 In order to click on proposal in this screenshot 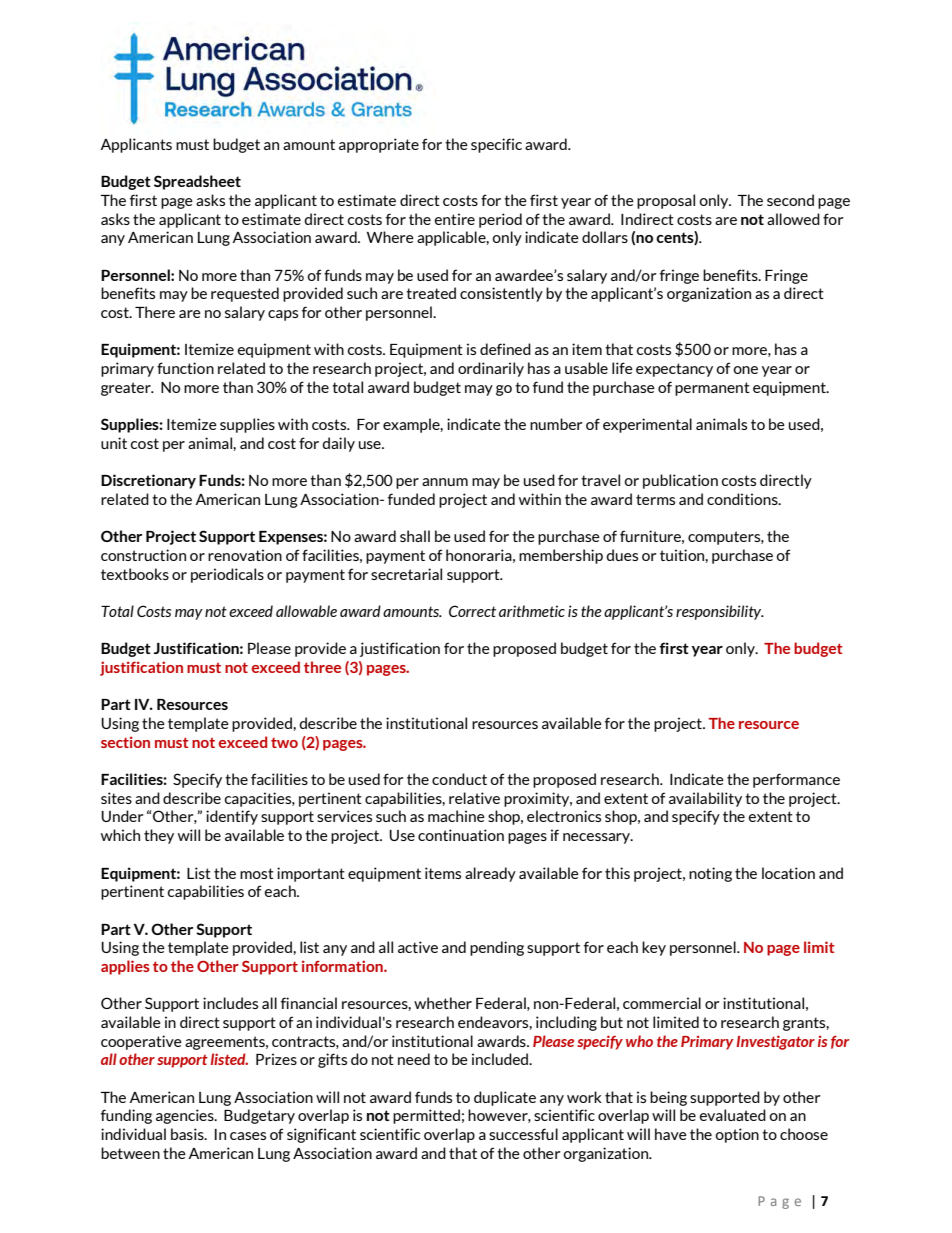, I will do `click(666, 201)`.
